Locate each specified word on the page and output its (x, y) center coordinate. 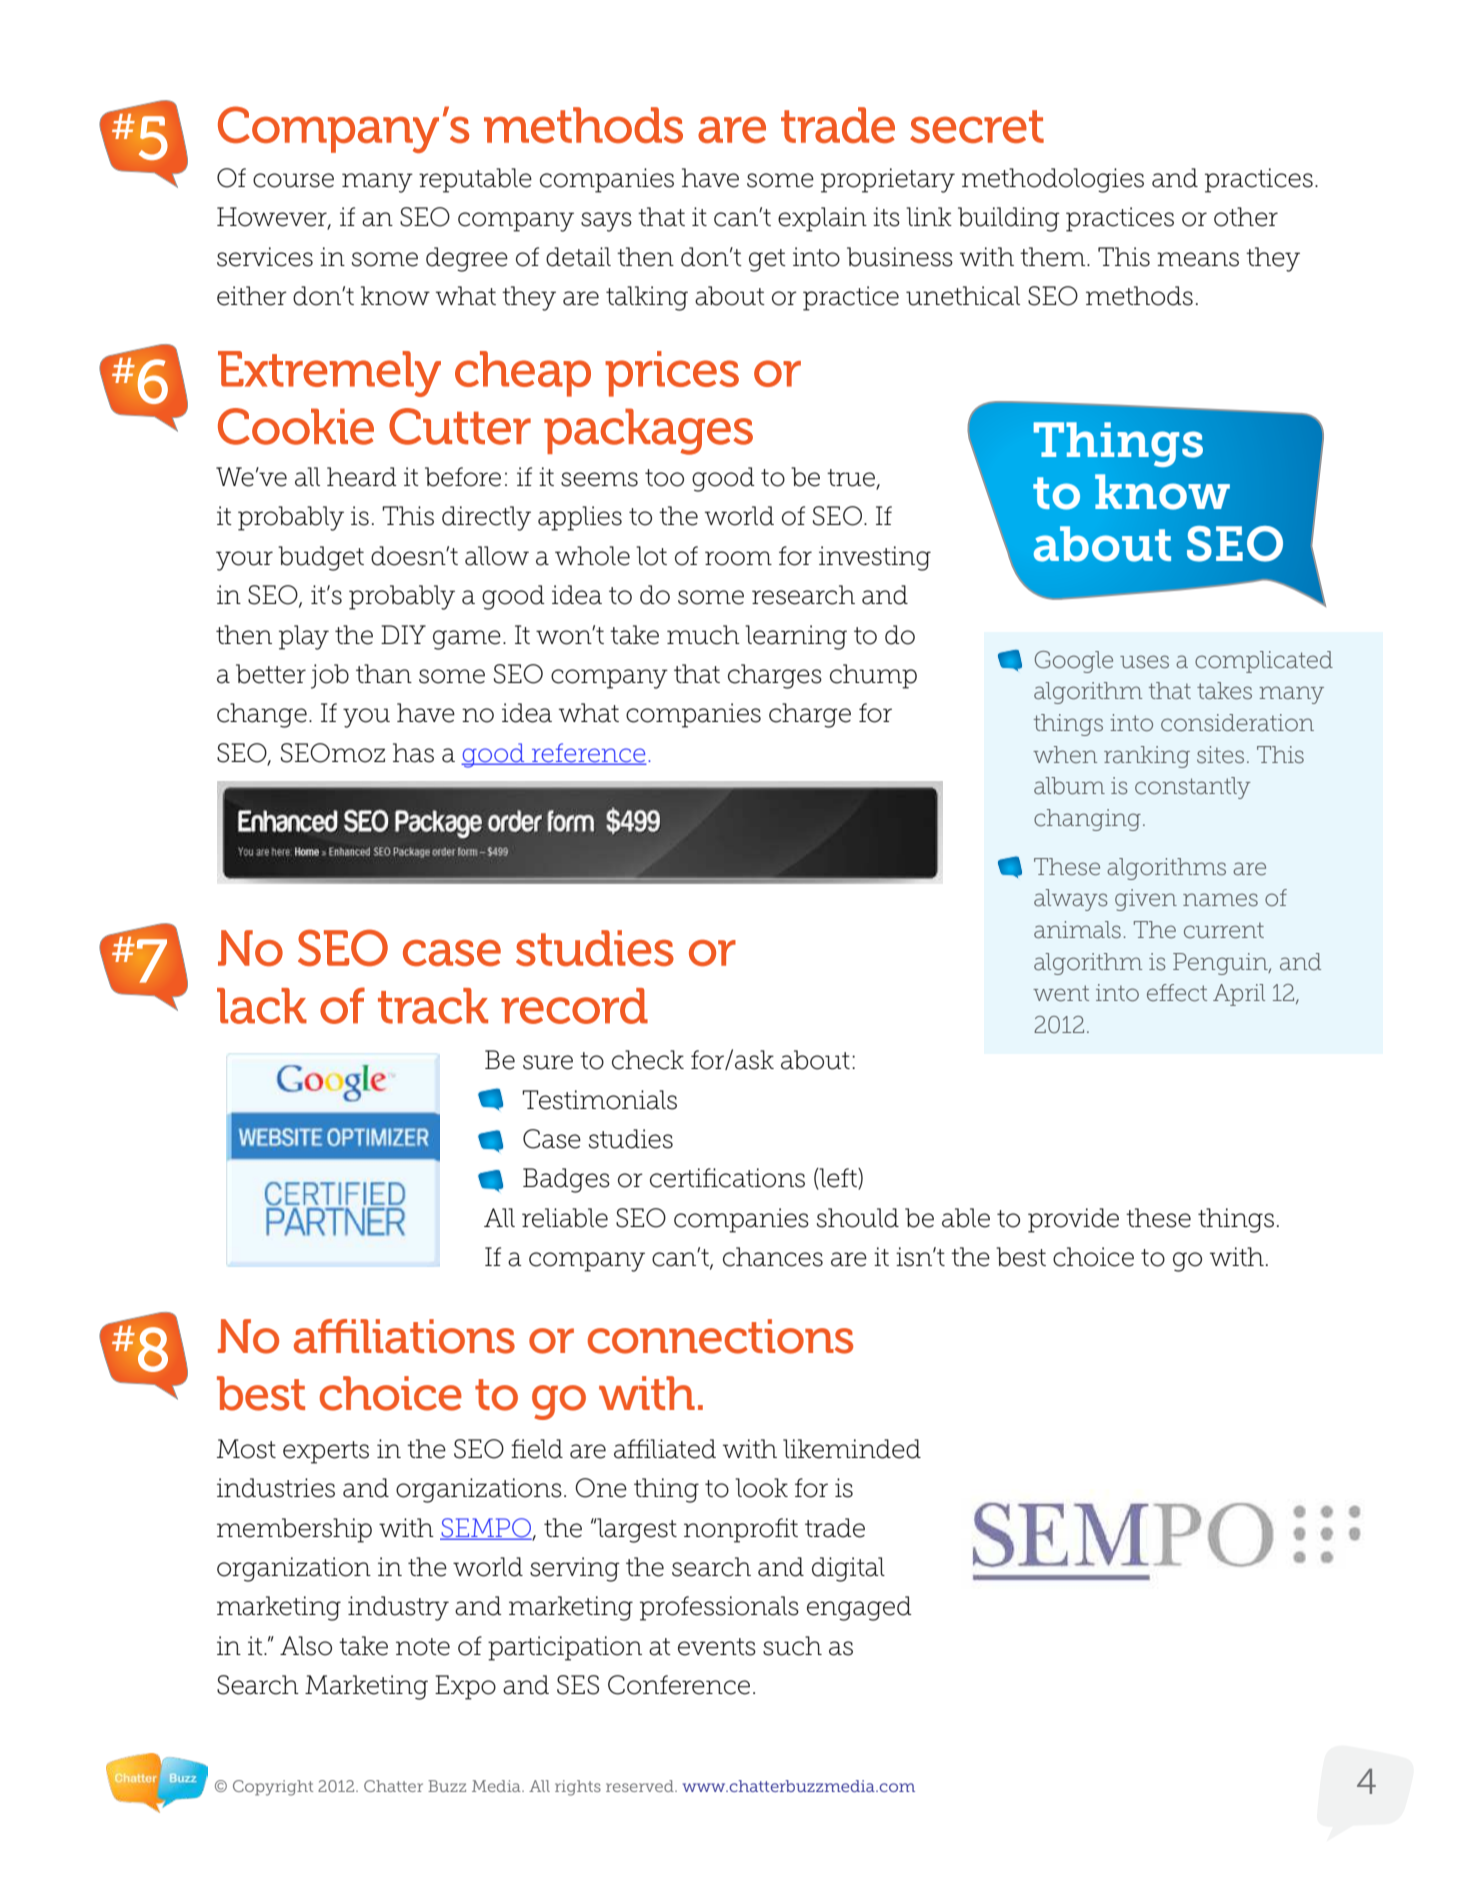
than (384, 674)
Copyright (273, 1788)
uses (1144, 662)
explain (822, 219)
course (293, 180)
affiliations (404, 1336)
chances (773, 1257)
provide (1073, 1220)
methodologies (1053, 180)
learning (796, 637)
